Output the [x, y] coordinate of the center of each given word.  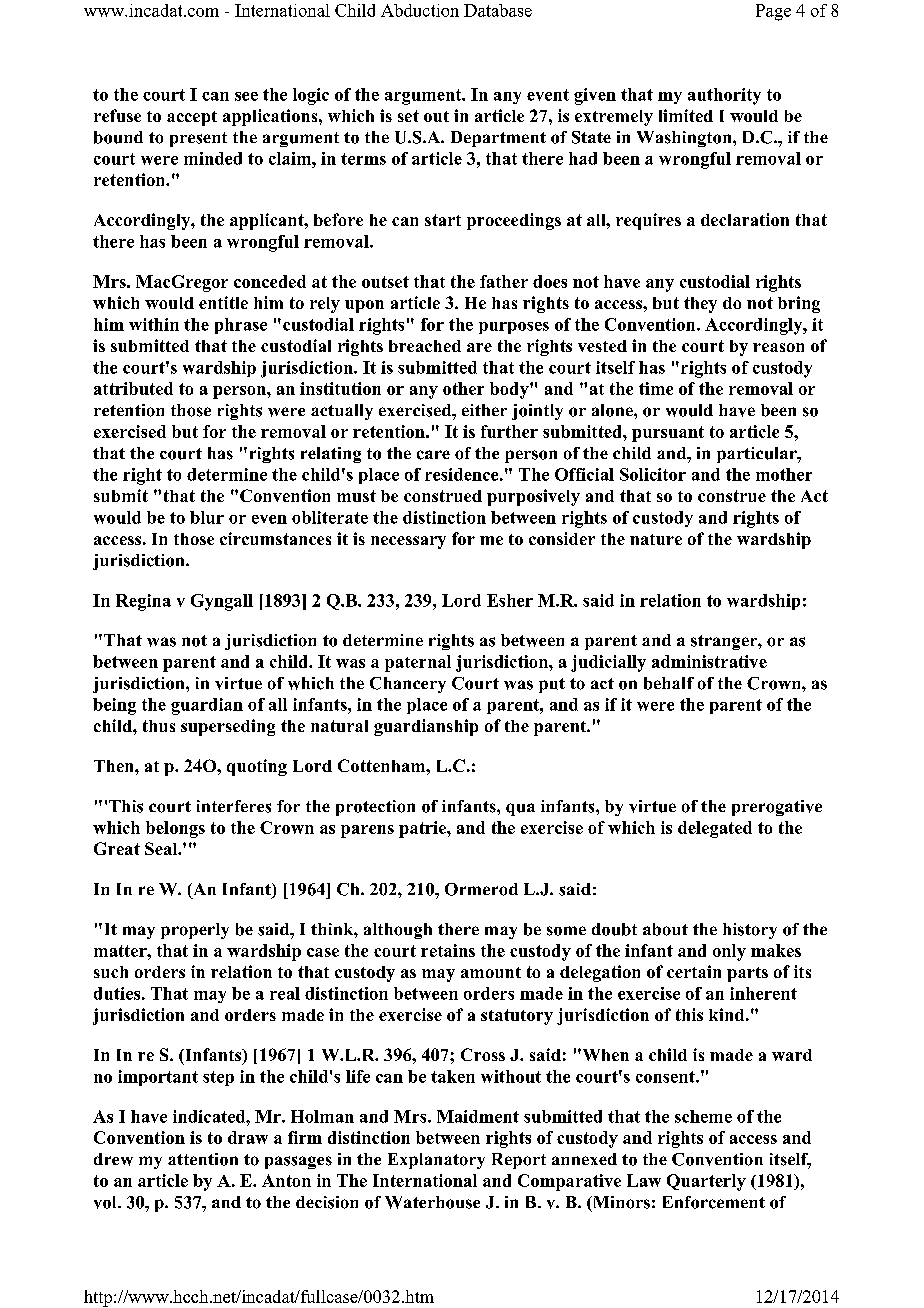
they [700, 305]
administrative [709, 661]
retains [448, 950]
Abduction [420, 10]
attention [203, 1159]
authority [724, 96]
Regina [143, 602]
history [750, 931]
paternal [418, 663]
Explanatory [436, 1161]
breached [425, 346]
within [154, 324]
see [246, 96]
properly [195, 931]
